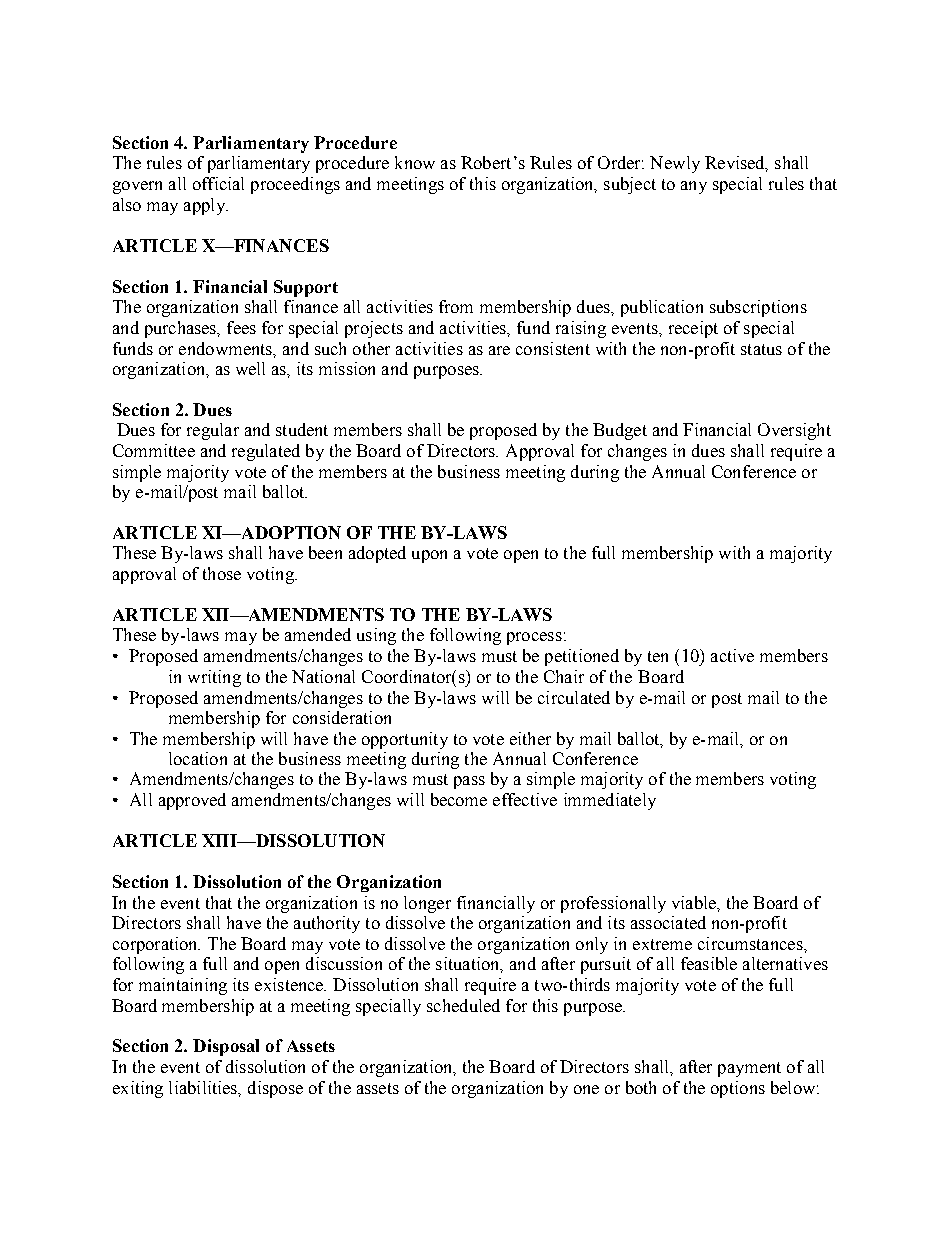 The height and width of the screenshot is (1233, 952). I want to click on know, so click(415, 162).
